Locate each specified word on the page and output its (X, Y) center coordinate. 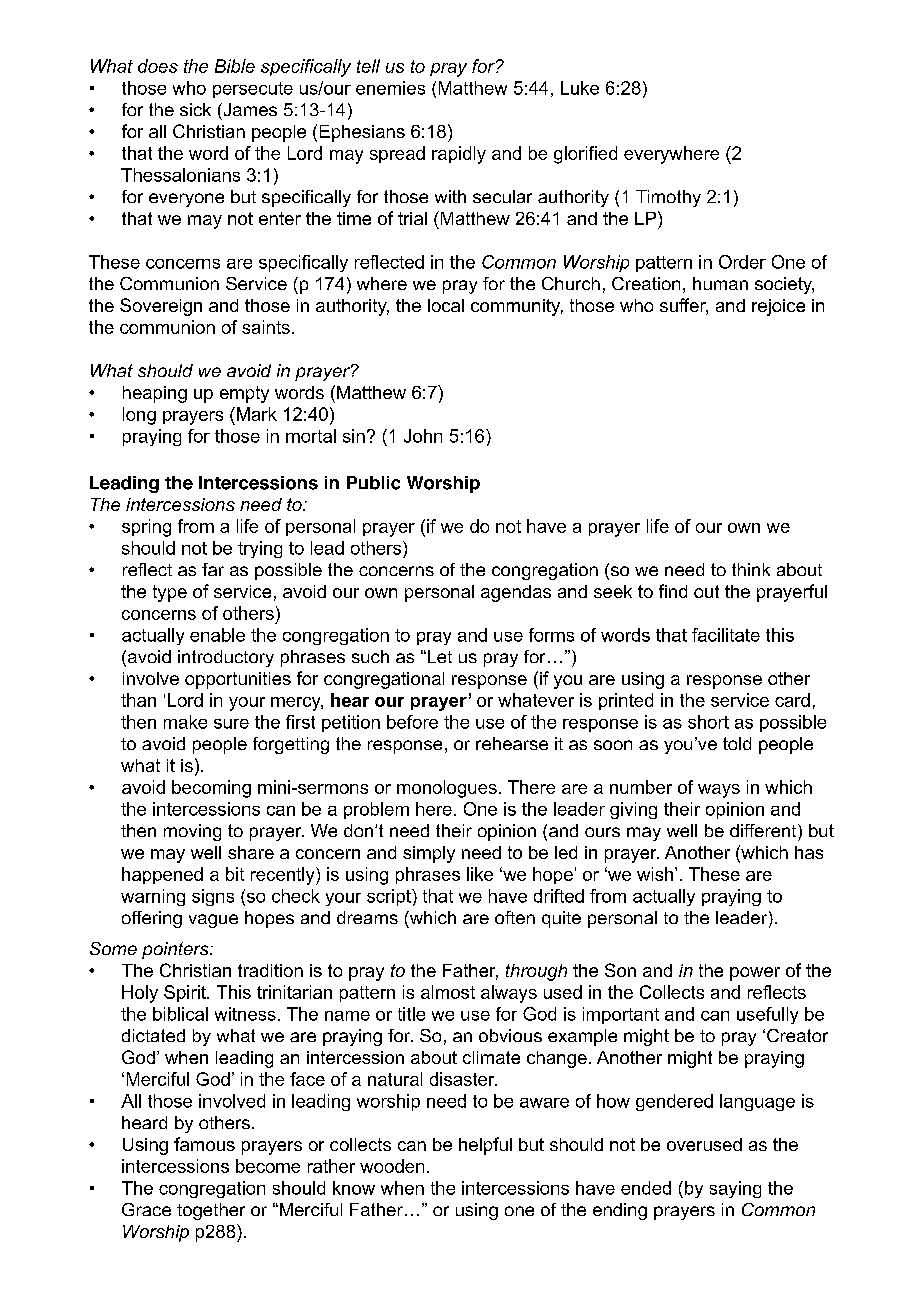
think (751, 569)
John (423, 436)
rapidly (459, 155)
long (139, 416)
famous (204, 1144)
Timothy (668, 198)
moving (192, 832)
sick (195, 109)
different (764, 830)
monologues (447, 789)
